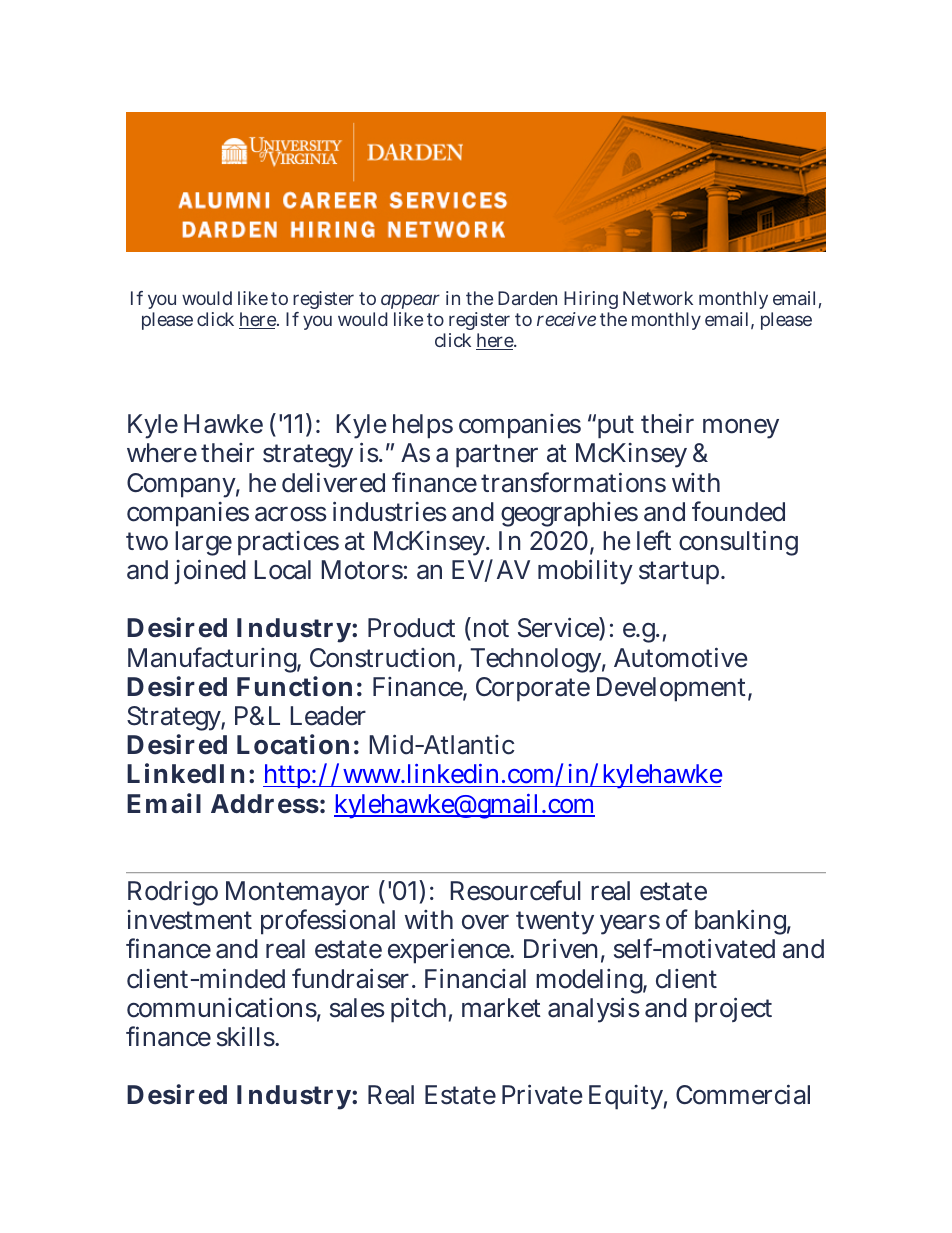 This screenshot has width=952, height=1233. I want to click on skills, so click(246, 1036).
